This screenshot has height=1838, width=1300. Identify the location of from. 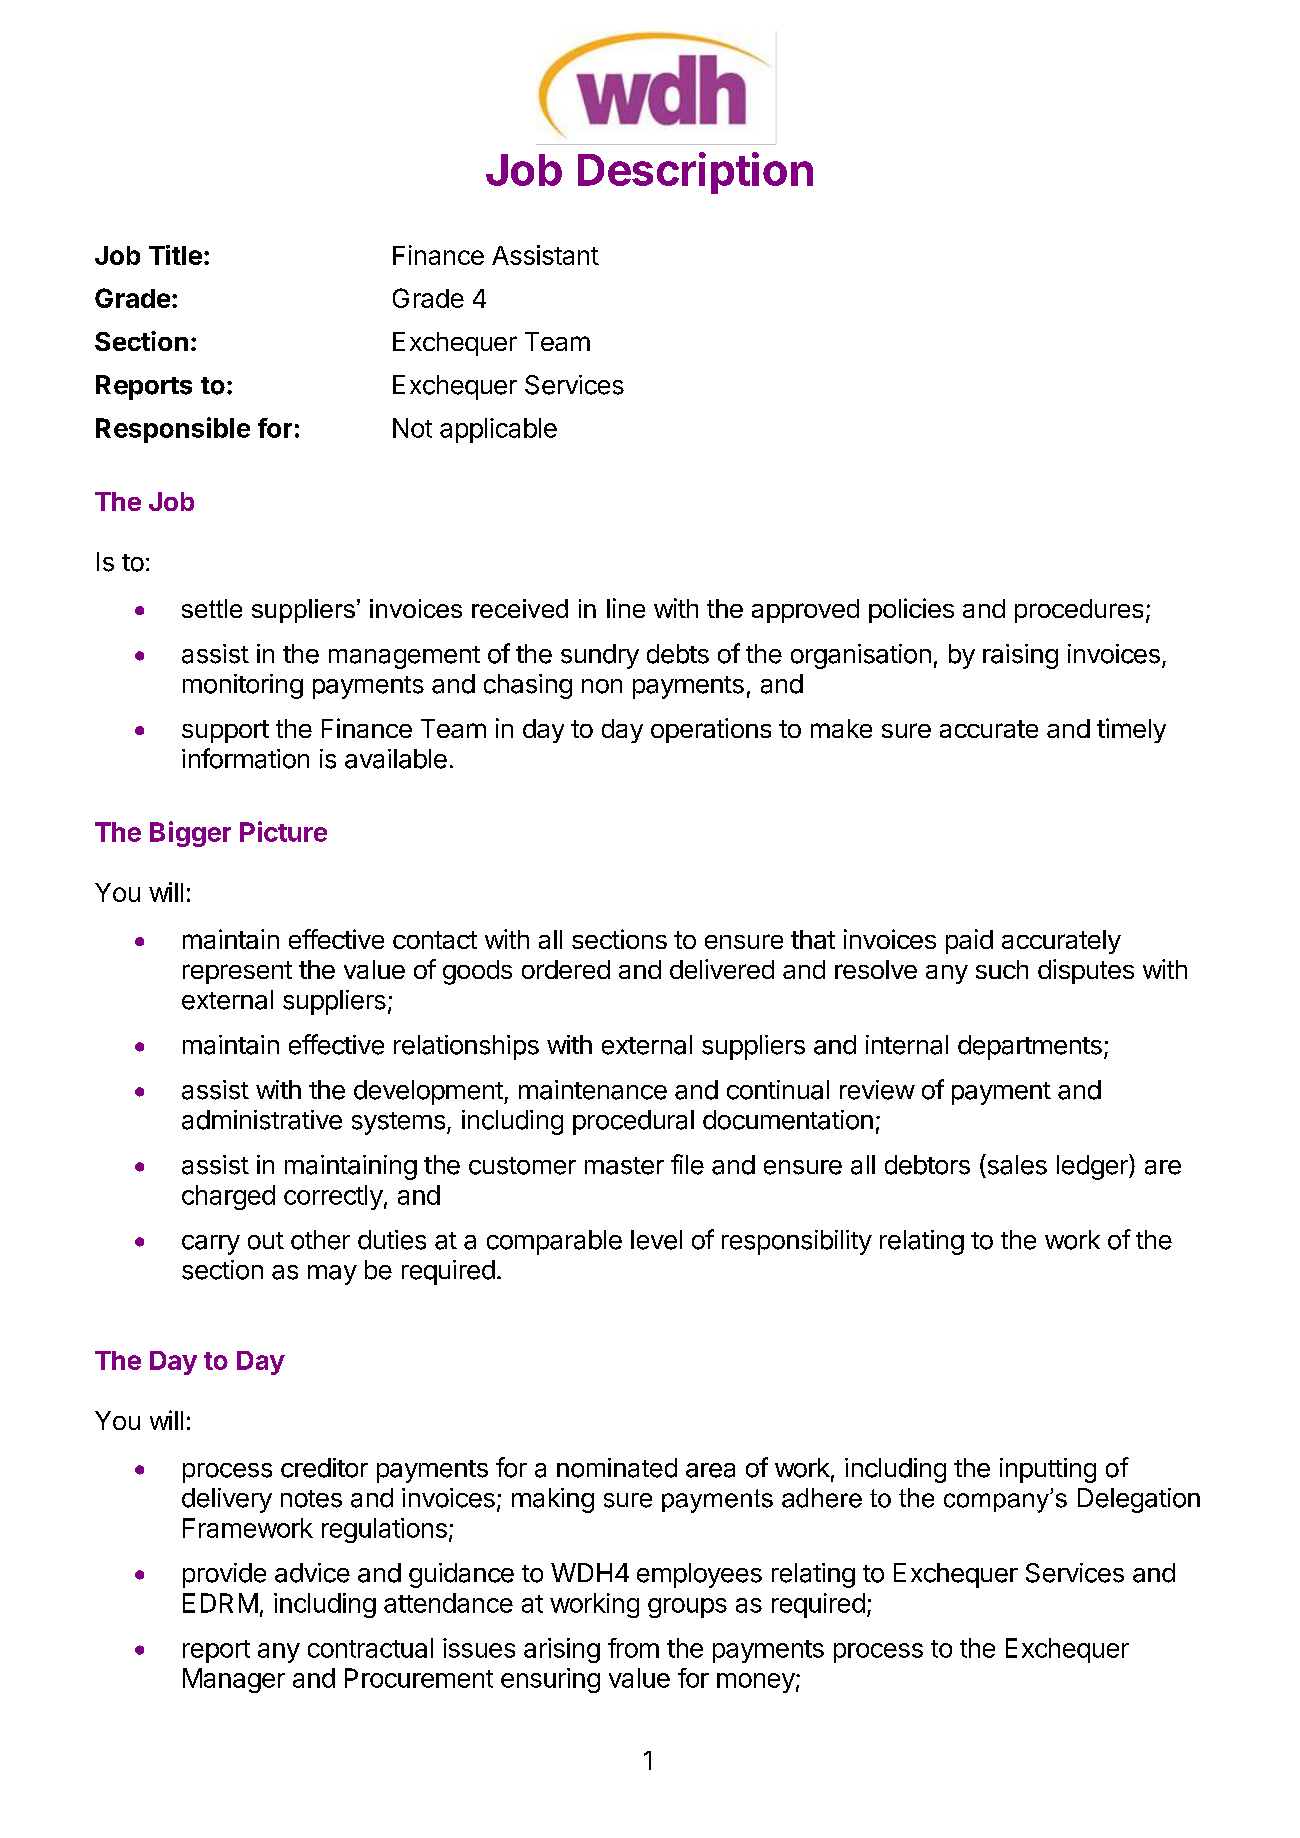
(633, 1648).
